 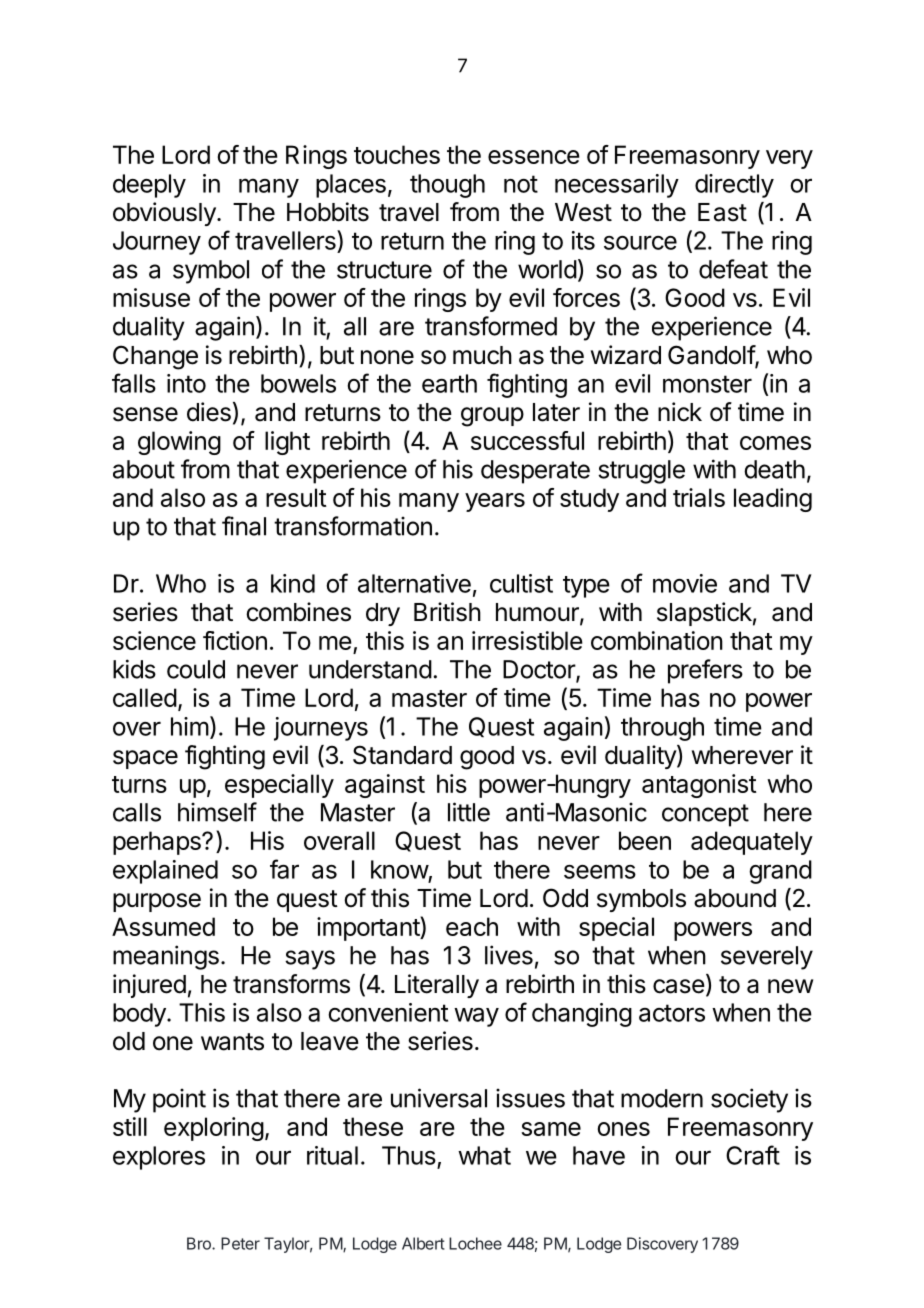 What do you see at coordinates (447, 186) in the screenshot?
I see `though` at bounding box center [447, 186].
